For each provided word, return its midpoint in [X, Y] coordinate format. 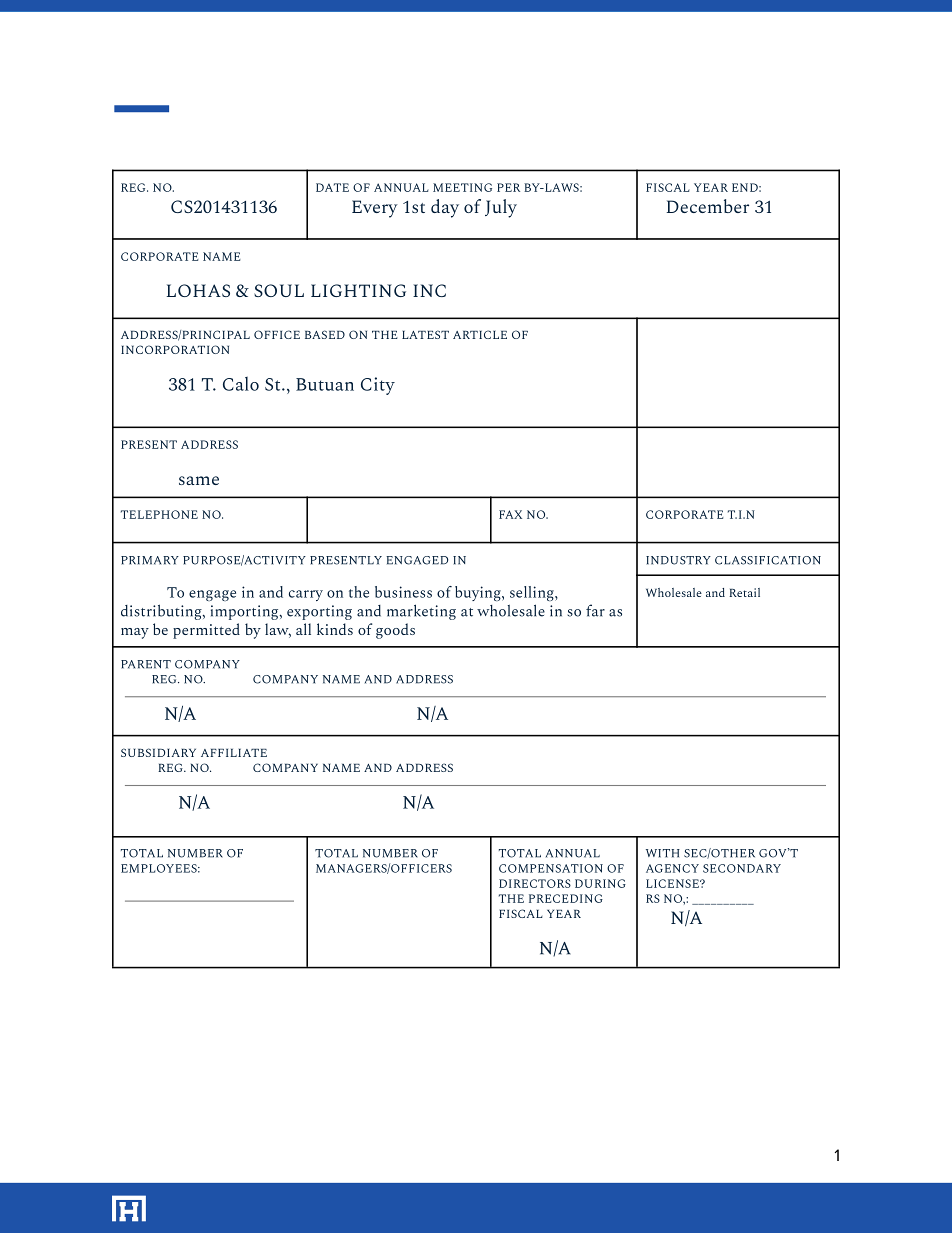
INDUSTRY [678, 560]
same [199, 480]
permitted [206, 631]
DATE [332, 187]
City [378, 386]
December [707, 206]
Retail [744, 592]
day [445, 208]
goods [395, 631]
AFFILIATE [234, 753]
